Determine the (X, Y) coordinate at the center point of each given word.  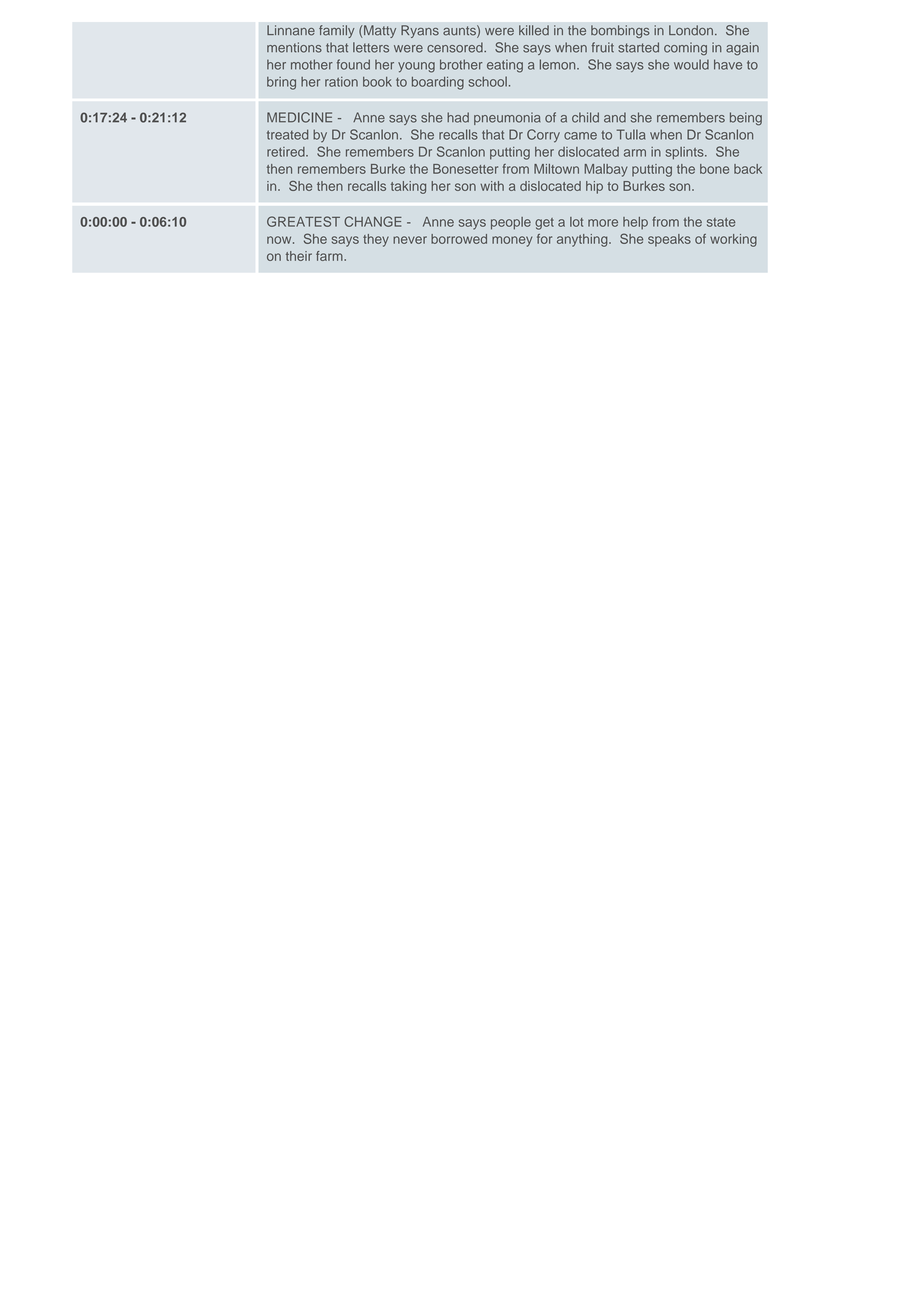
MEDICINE (299, 117)
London (691, 30)
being (746, 119)
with (492, 186)
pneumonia (507, 118)
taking (408, 187)
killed (534, 30)
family (337, 31)
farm (330, 256)
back (748, 169)
